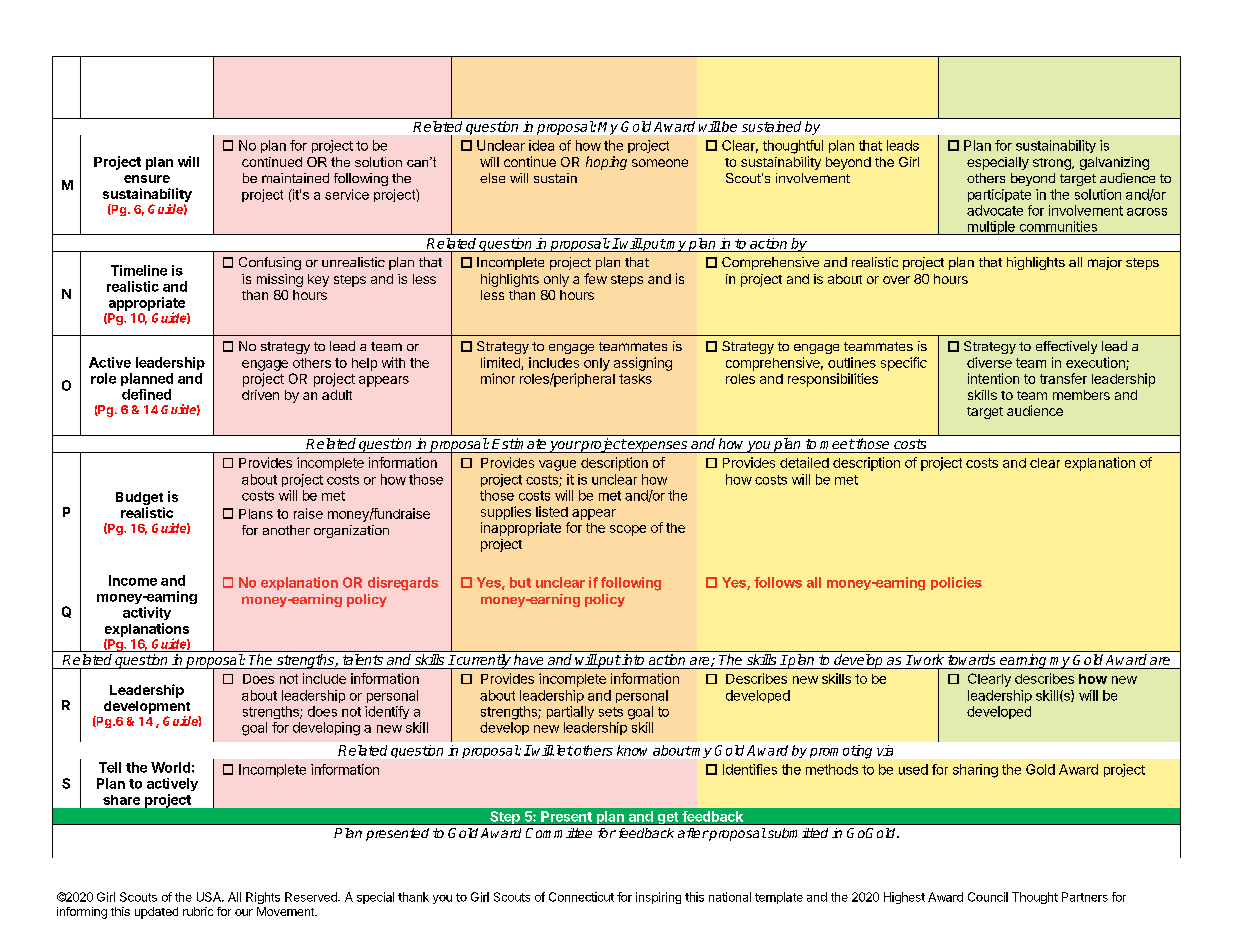 The image size is (1233, 952). Describe the element at coordinates (606, 163) in the document. I see `hoping` at that location.
